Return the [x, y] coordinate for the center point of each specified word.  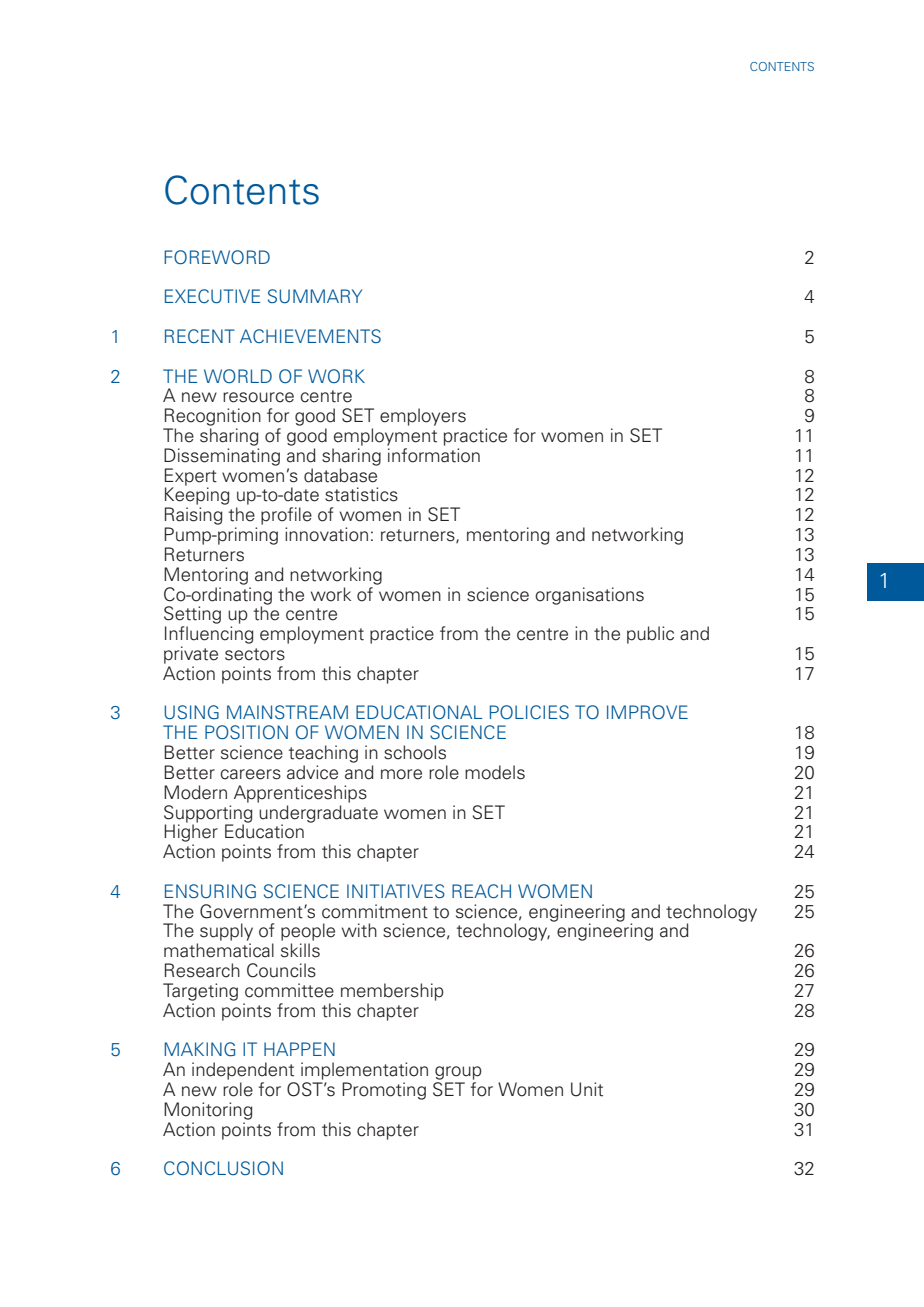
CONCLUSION [223, 1168]
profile [286, 516]
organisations [589, 596]
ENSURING [210, 891]
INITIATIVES [396, 891]
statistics [361, 494]
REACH [481, 891]
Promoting [384, 1091]
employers [423, 417]
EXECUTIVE [212, 296]
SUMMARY [315, 296]
